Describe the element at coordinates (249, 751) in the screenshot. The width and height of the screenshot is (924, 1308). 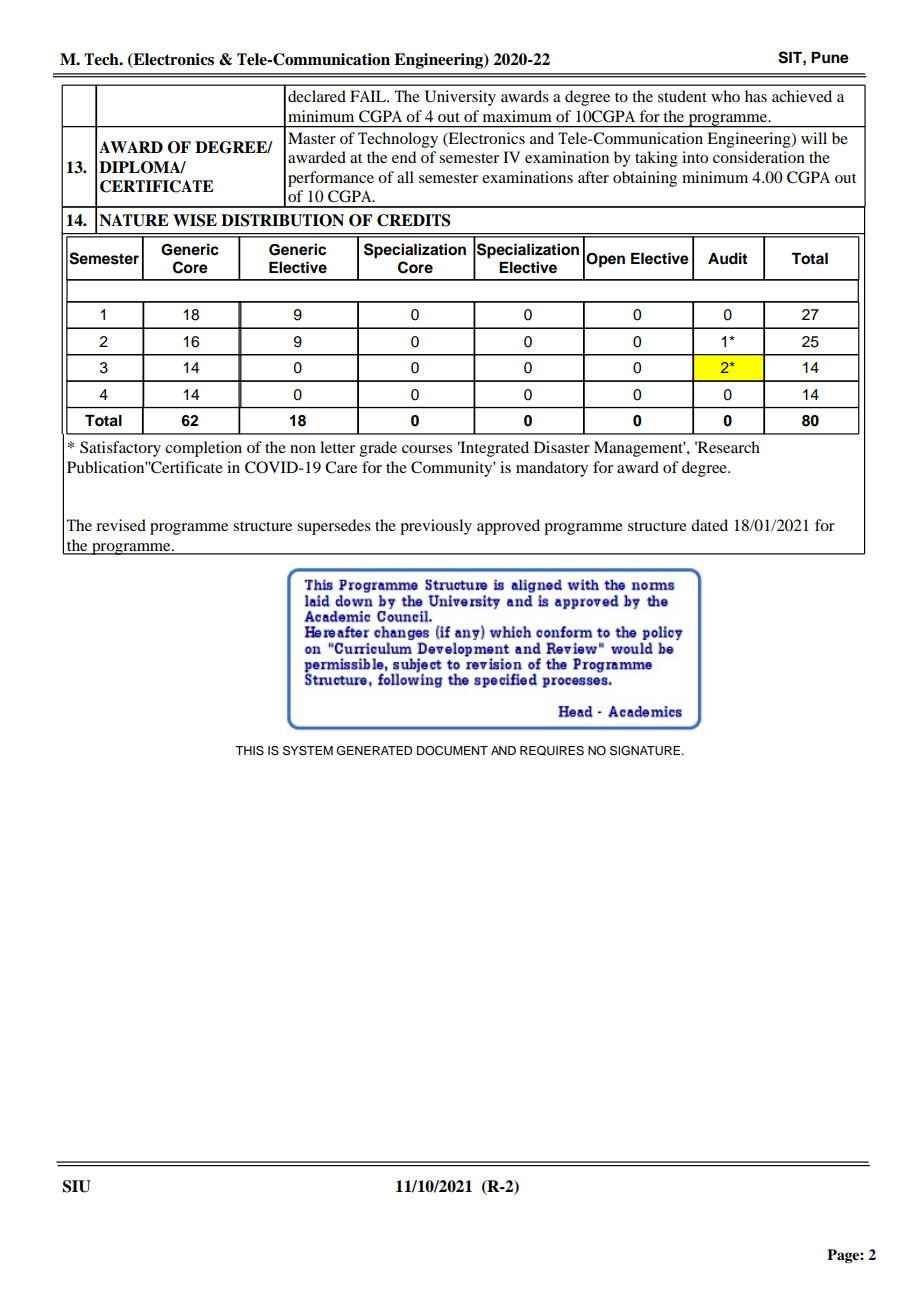
I see `THIS` at that location.
